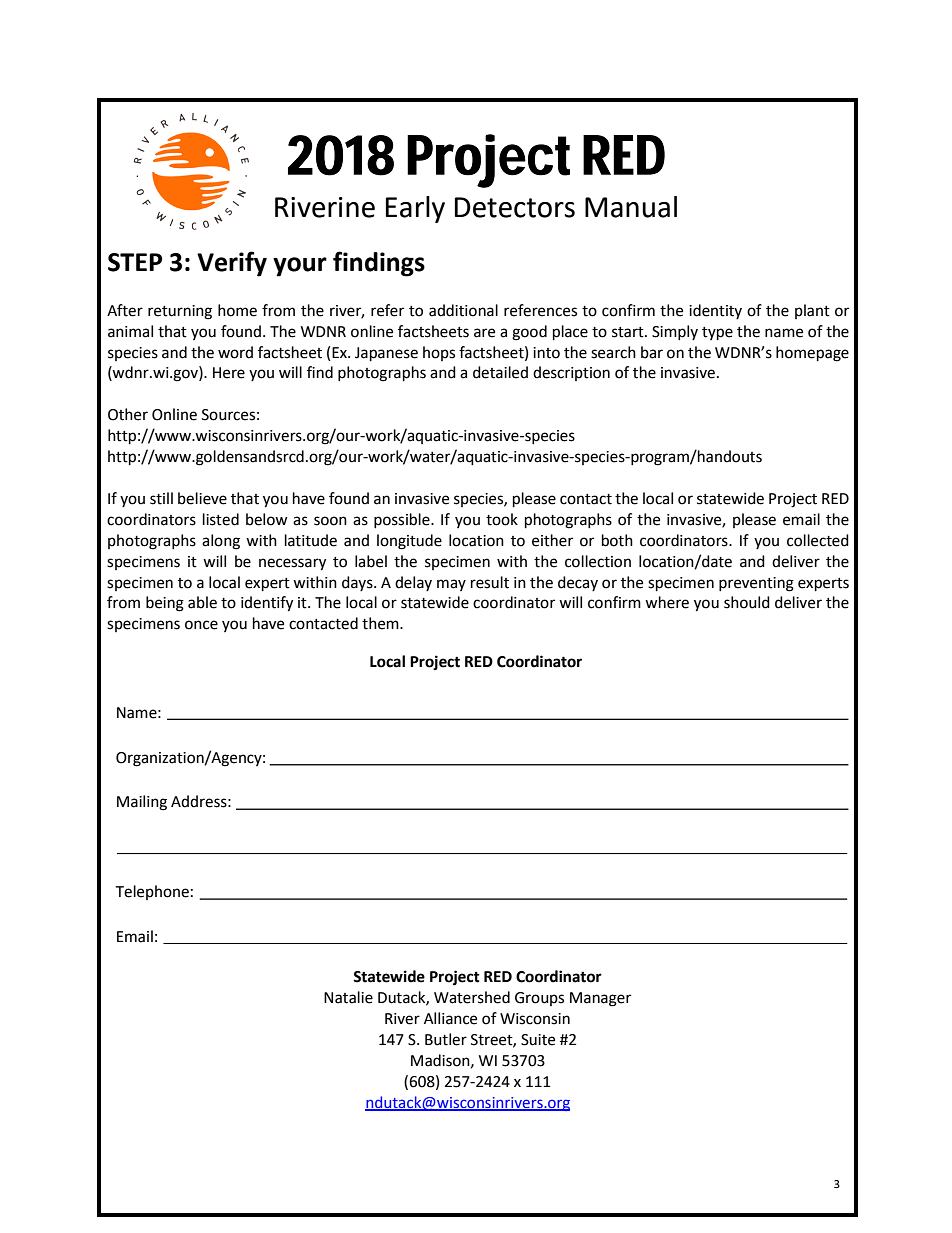  Describe the element at coordinates (515, 207) in the screenshot. I see `Detectors` at that location.
